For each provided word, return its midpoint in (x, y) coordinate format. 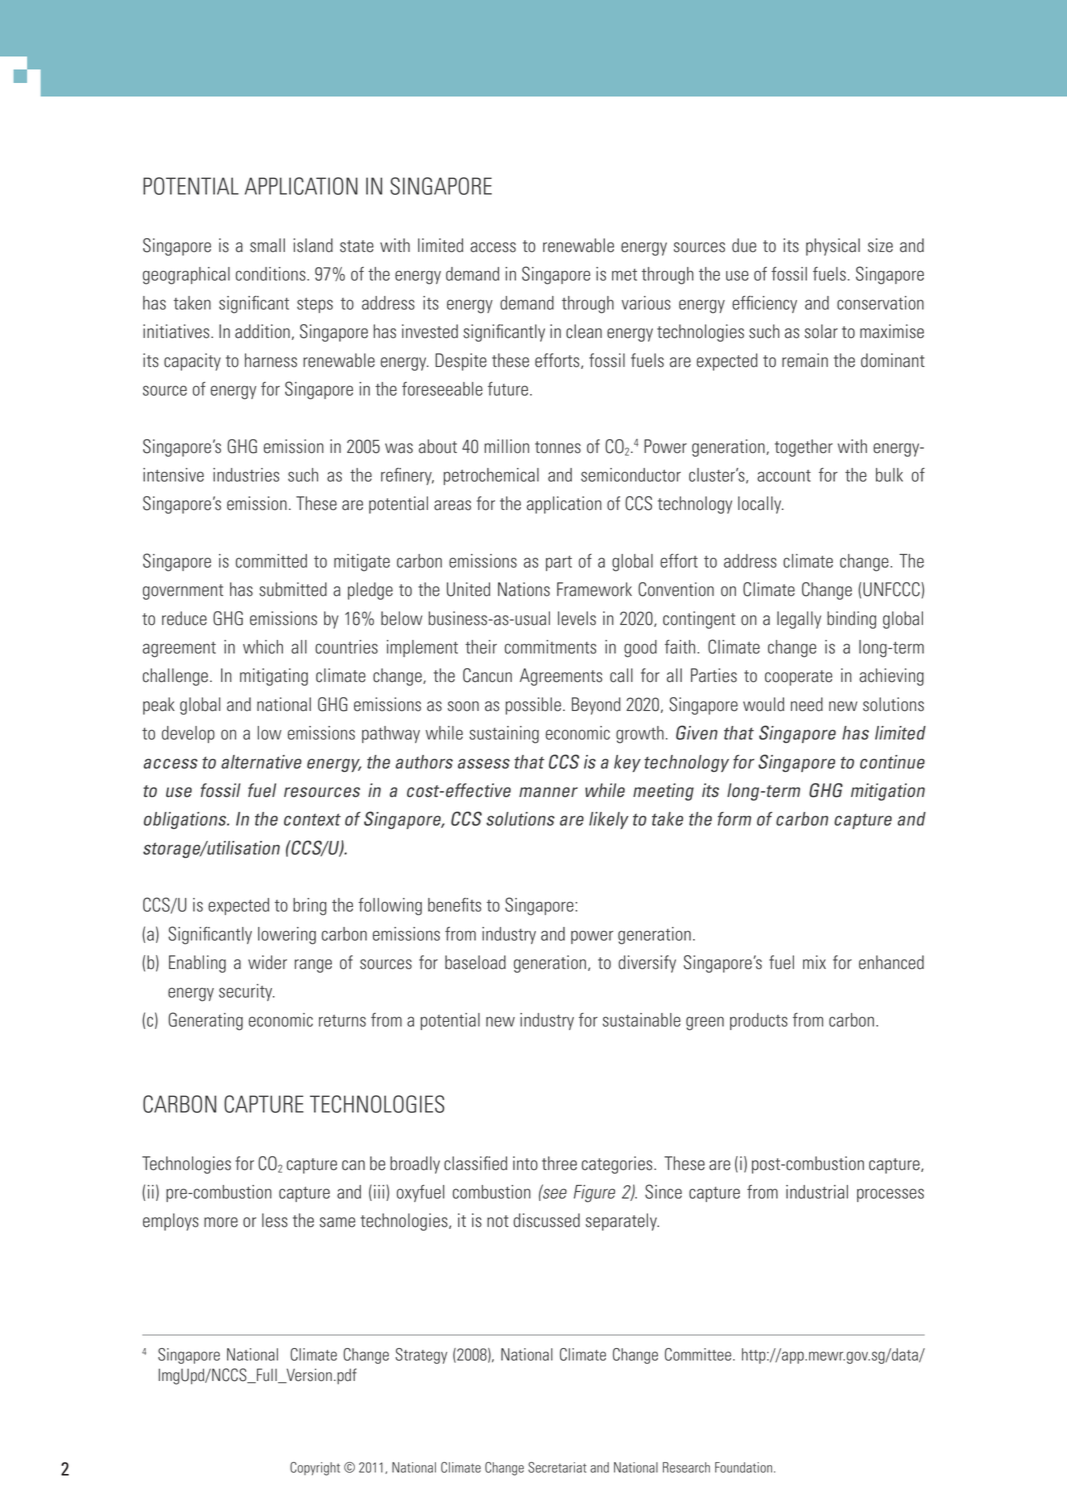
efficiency (764, 304)
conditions (272, 274)
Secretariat (557, 1467)
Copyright (315, 1469)
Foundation (745, 1467)
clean (584, 331)
